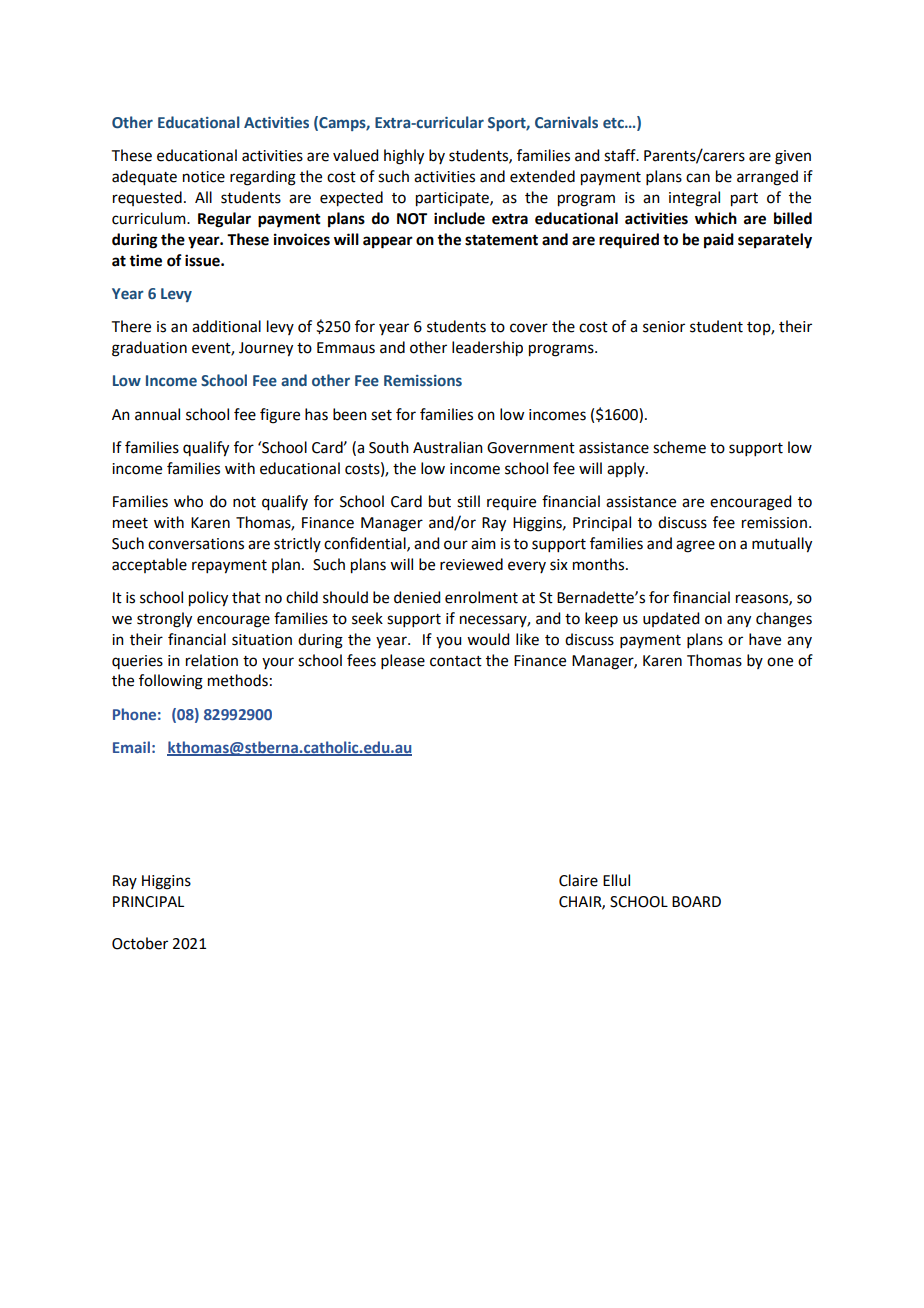 This image has height=1308, width=924. What do you see at coordinates (212, 660) in the image?
I see `relation` at bounding box center [212, 660].
